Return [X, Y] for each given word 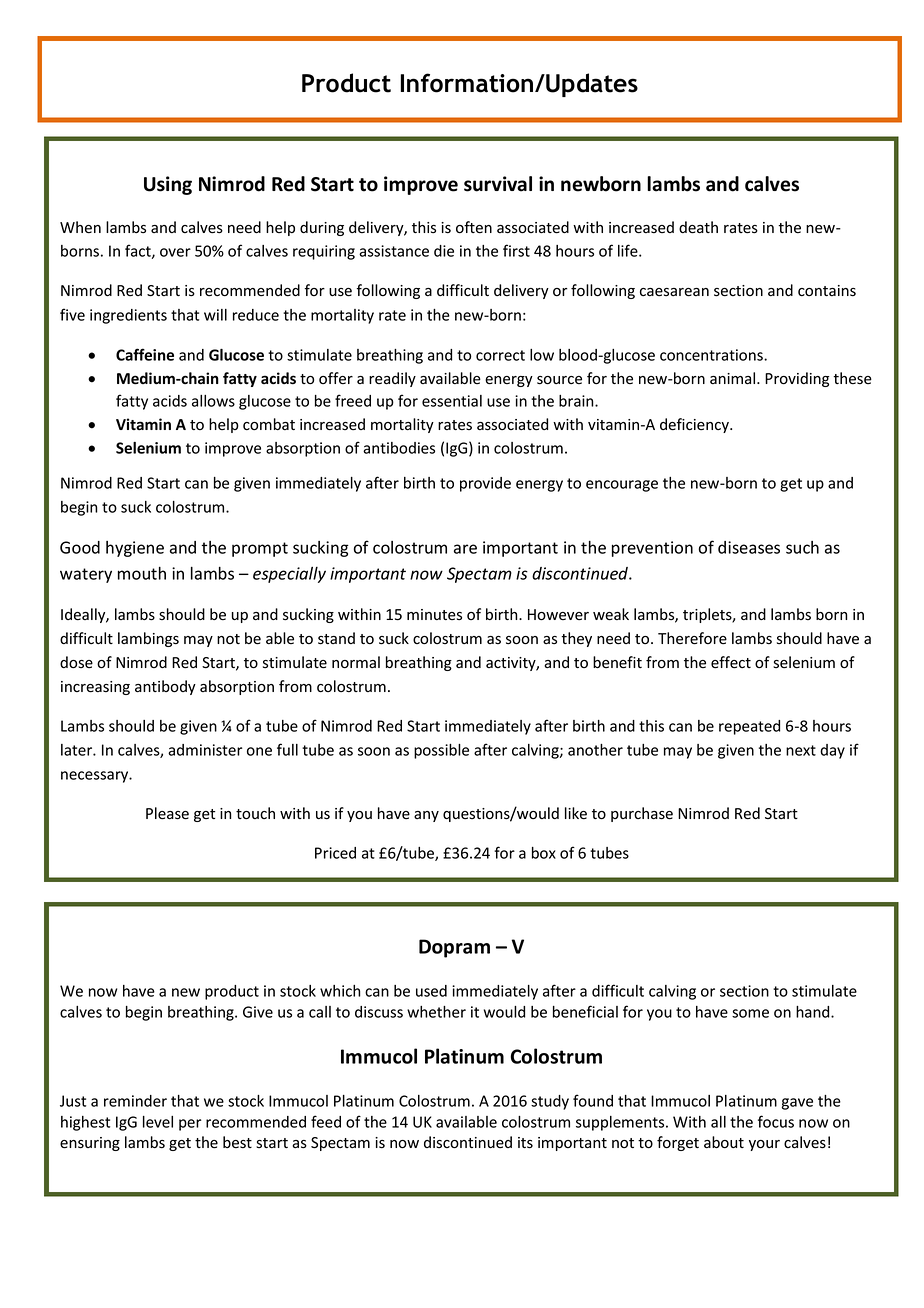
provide [485, 484]
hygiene [135, 549]
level [158, 1122]
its [525, 1143]
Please [167, 813]
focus [776, 1121]
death [698, 227]
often [474, 227]
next [801, 750]
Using [168, 185]
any [426, 816]
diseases [749, 547]
